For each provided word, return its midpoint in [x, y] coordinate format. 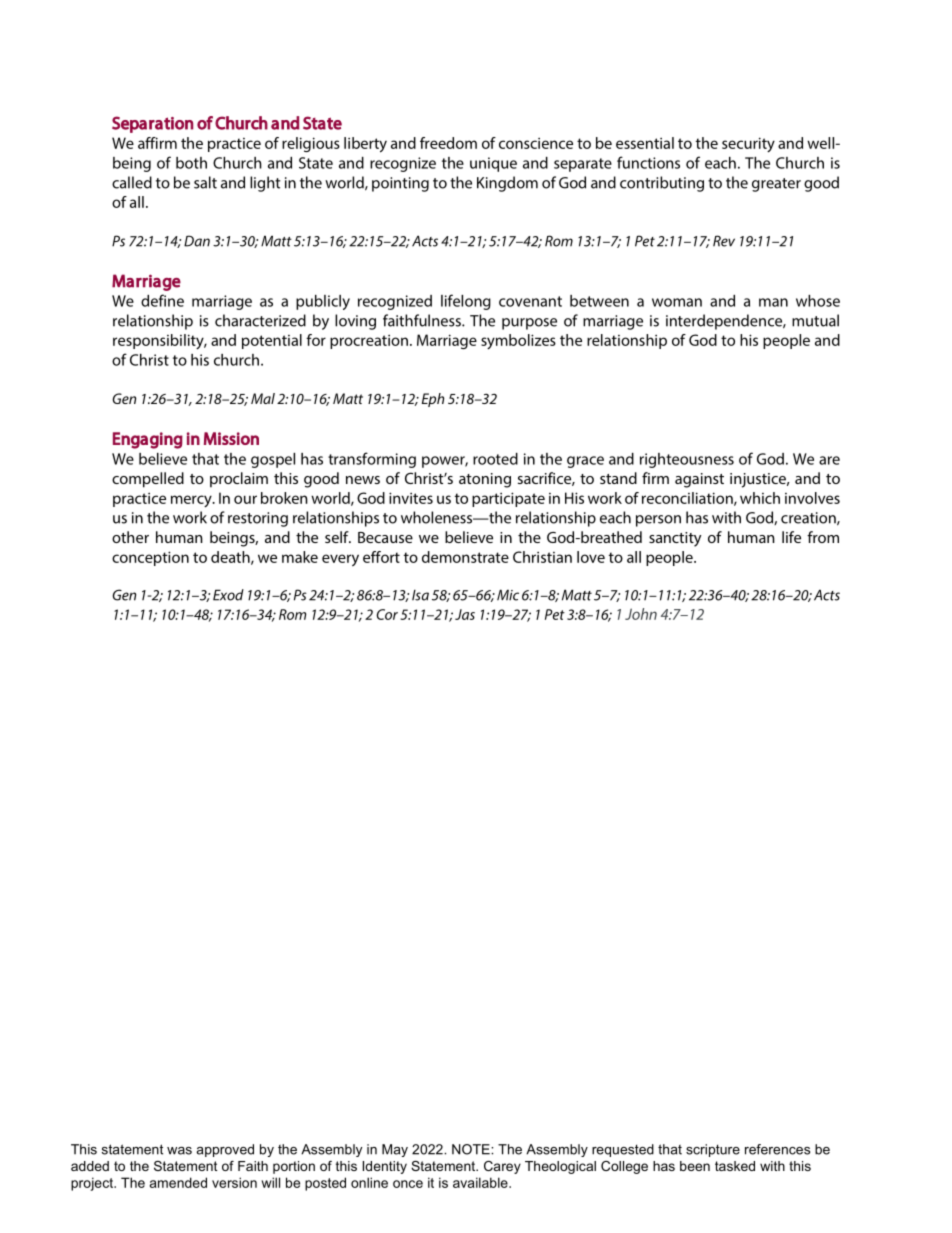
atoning [485, 480]
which [760, 498]
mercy [192, 501]
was [179, 1151]
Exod [228, 595]
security [748, 144]
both [191, 163]
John [641, 614]
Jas [465, 614]
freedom [448, 143]
